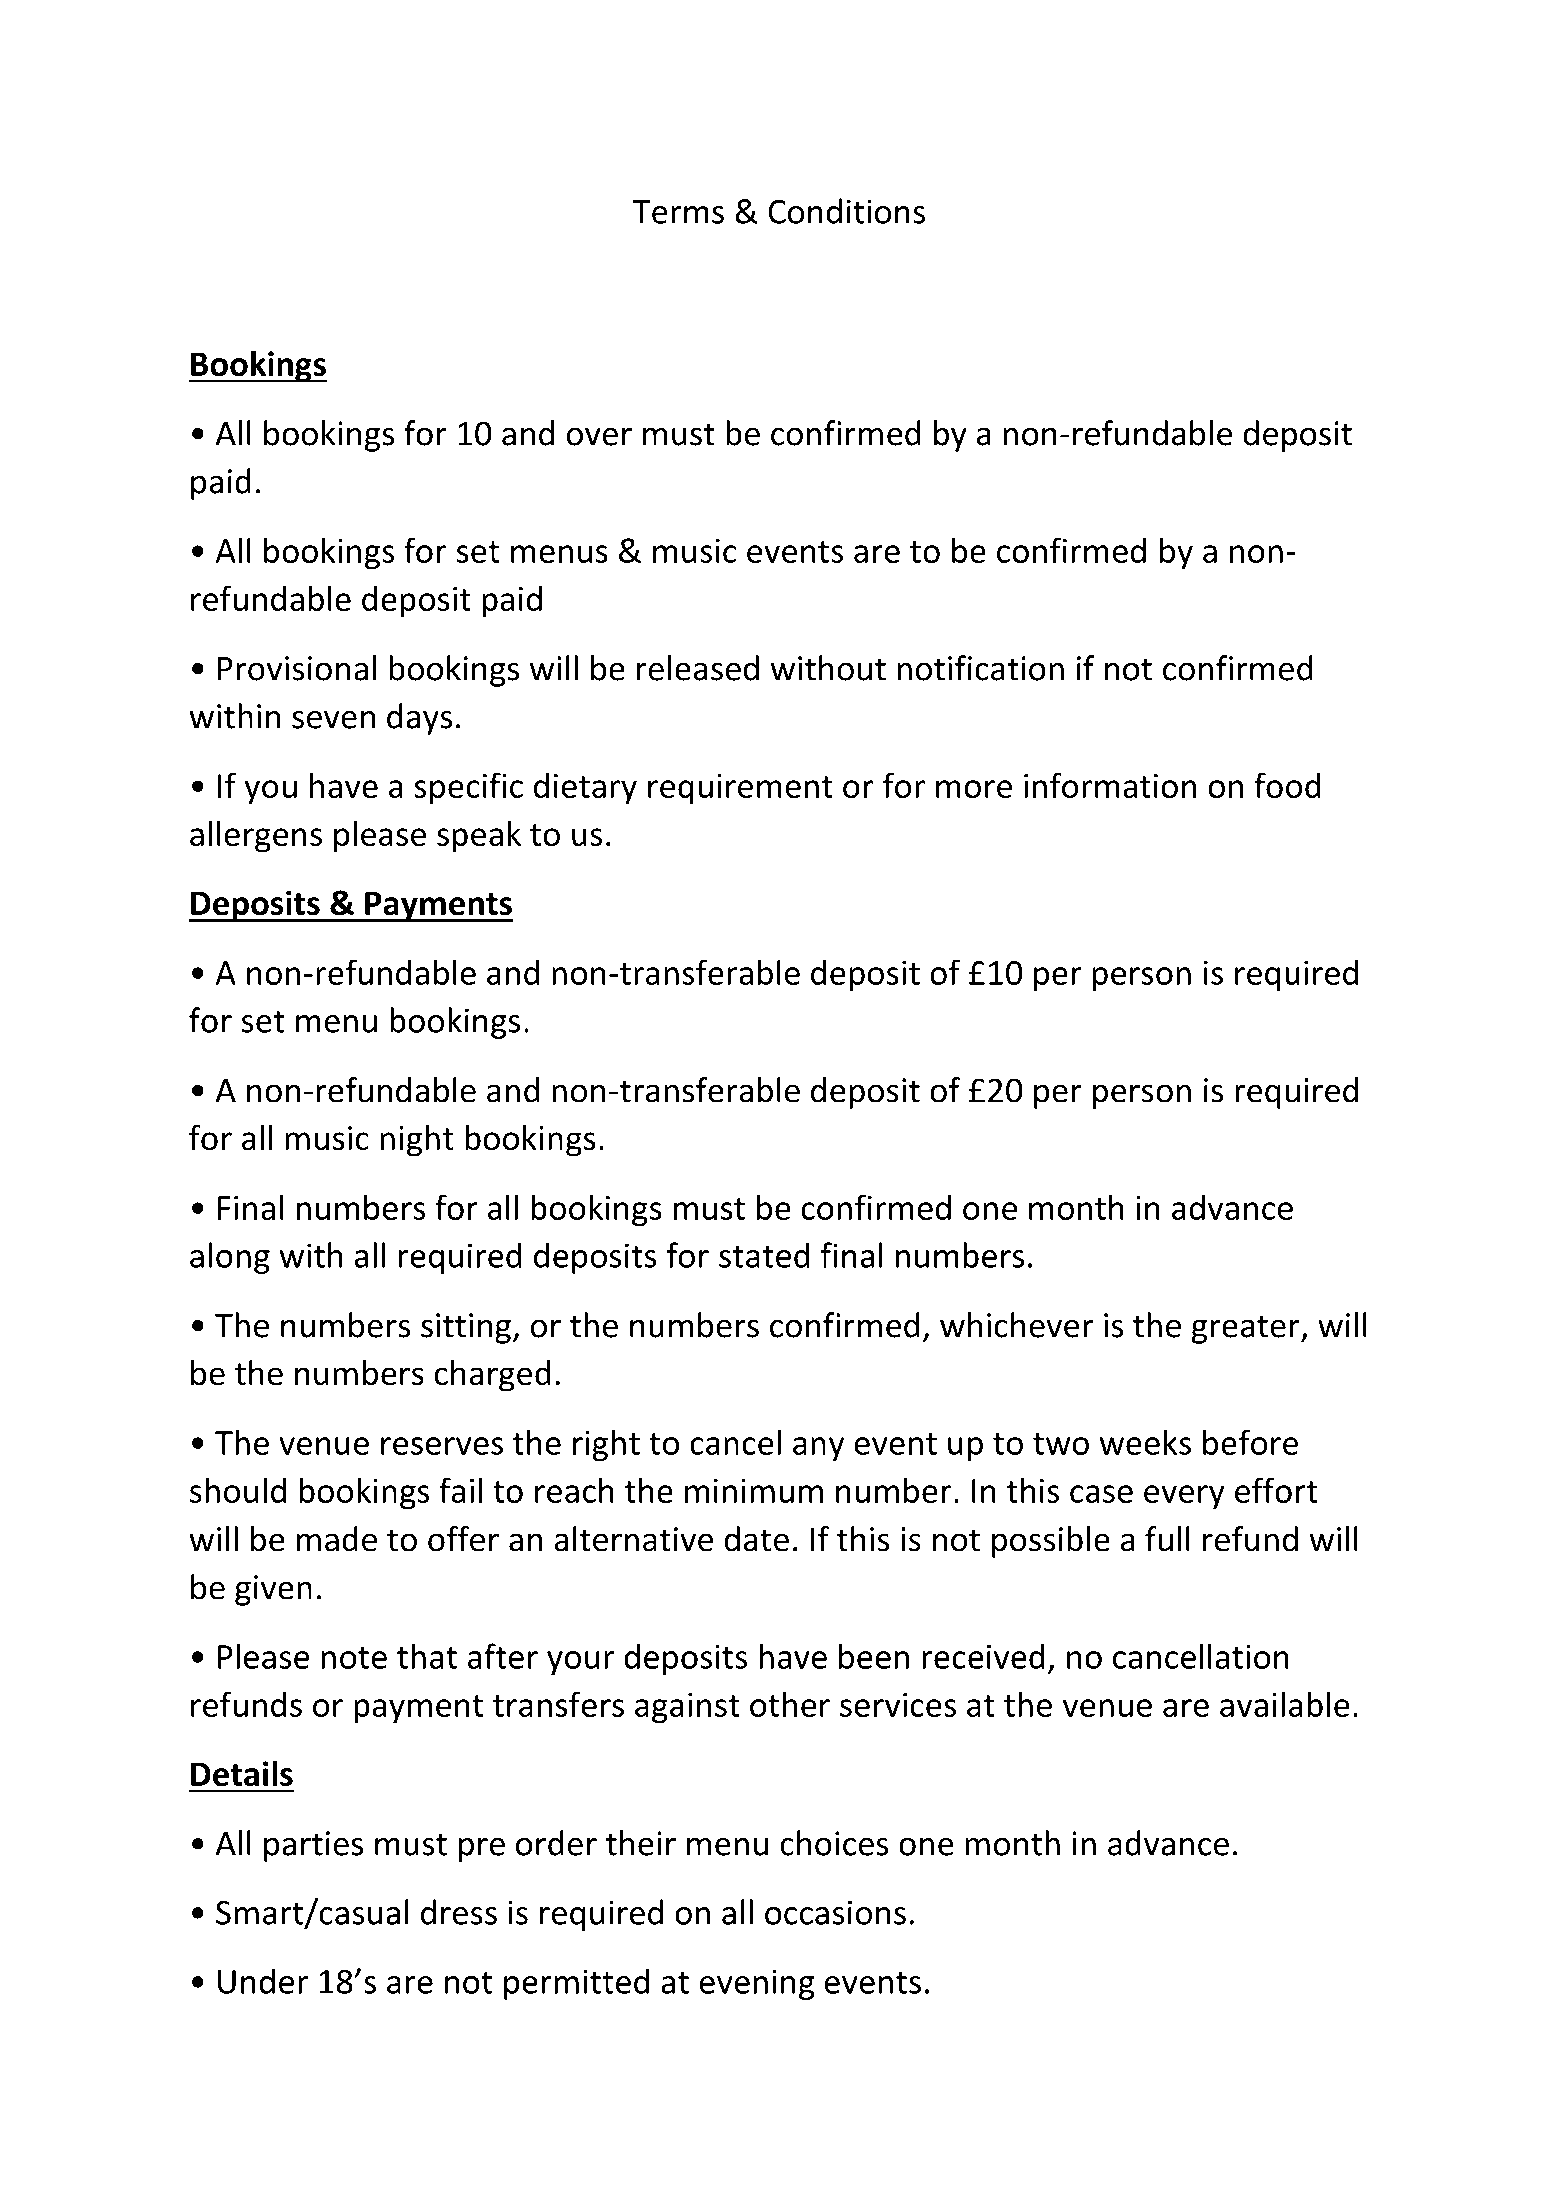 The height and width of the screenshot is (2204, 1559). Describe the element at coordinates (980, 668) in the screenshot. I see `notification` at that location.
